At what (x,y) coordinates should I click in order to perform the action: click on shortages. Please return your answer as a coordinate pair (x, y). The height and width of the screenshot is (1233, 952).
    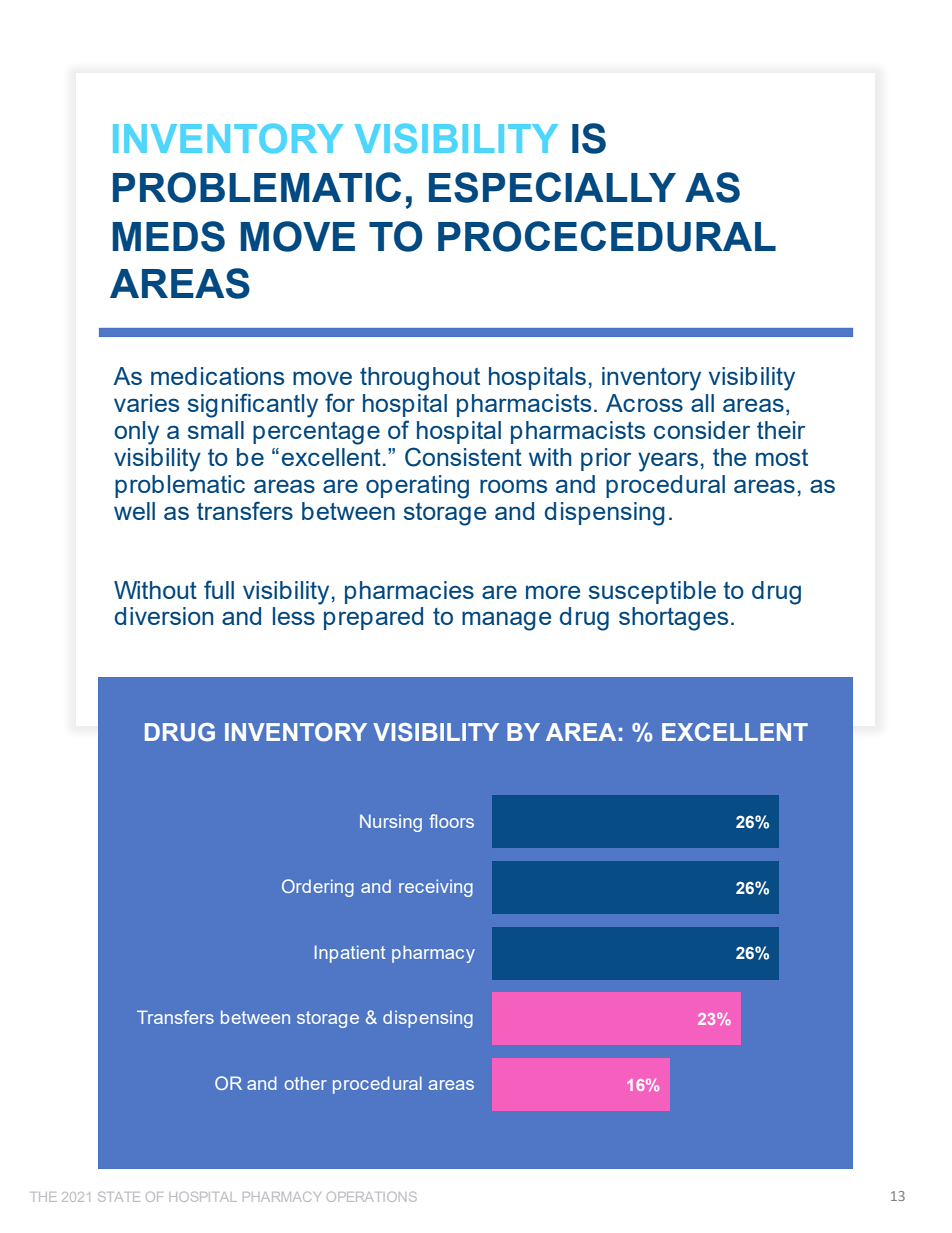
    Looking at the image, I should click on (673, 619).
